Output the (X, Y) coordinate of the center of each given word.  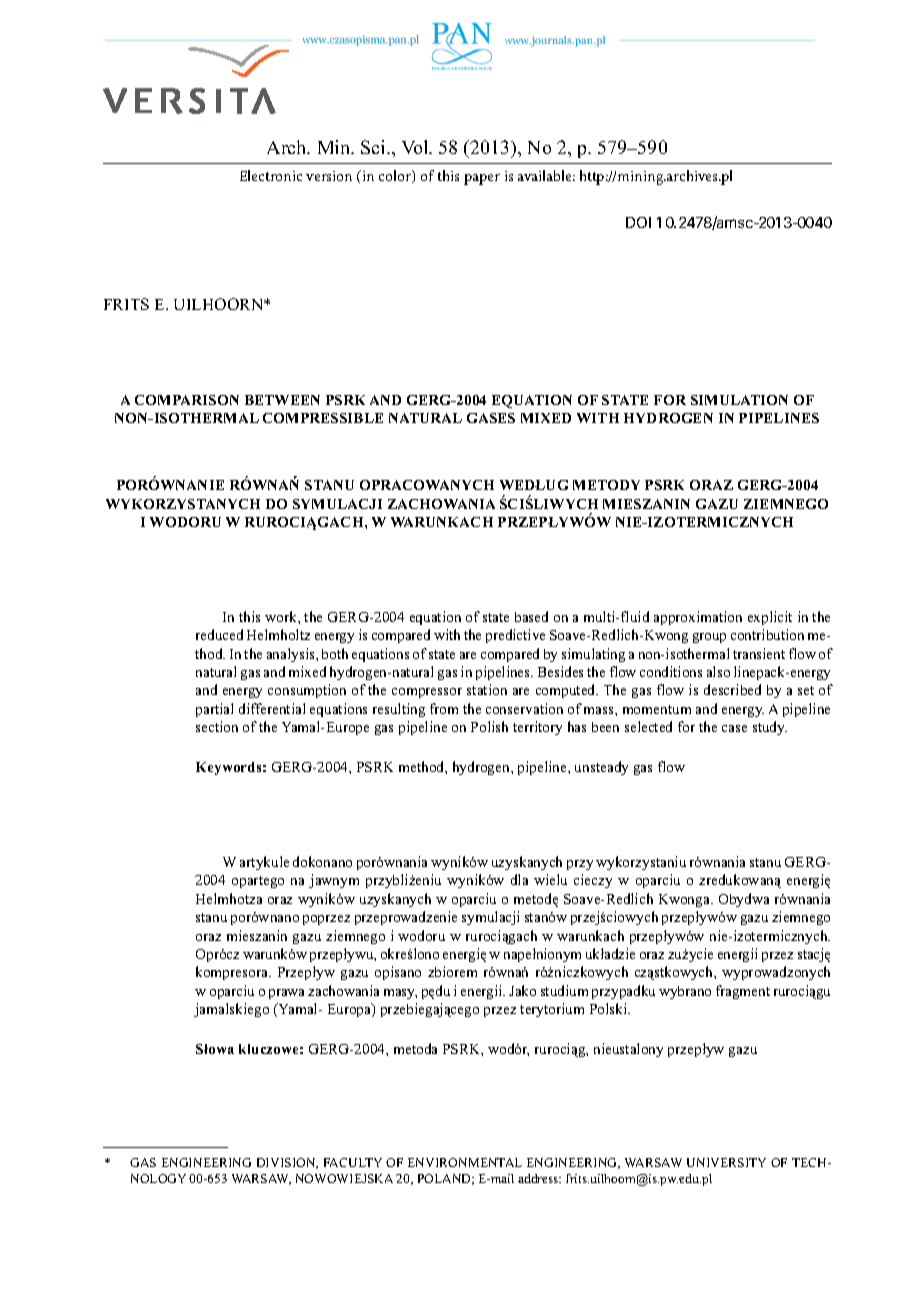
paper (482, 179)
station (487, 689)
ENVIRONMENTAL (465, 1162)
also (718, 671)
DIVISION (287, 1163)
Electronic (271, 175)
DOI (638, 222)
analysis (292, 655)
